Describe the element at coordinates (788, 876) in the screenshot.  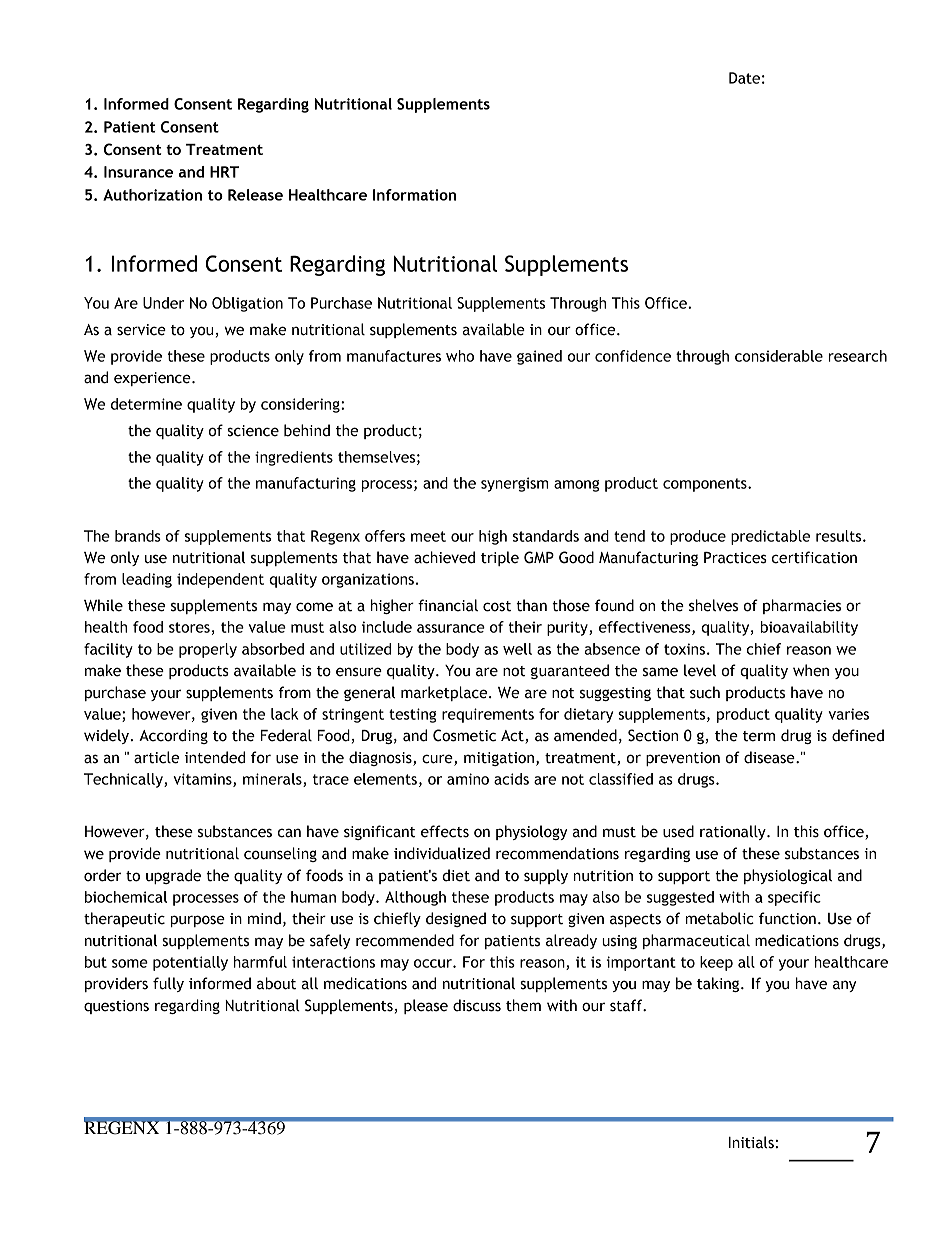
I see `physiological` at that location.
